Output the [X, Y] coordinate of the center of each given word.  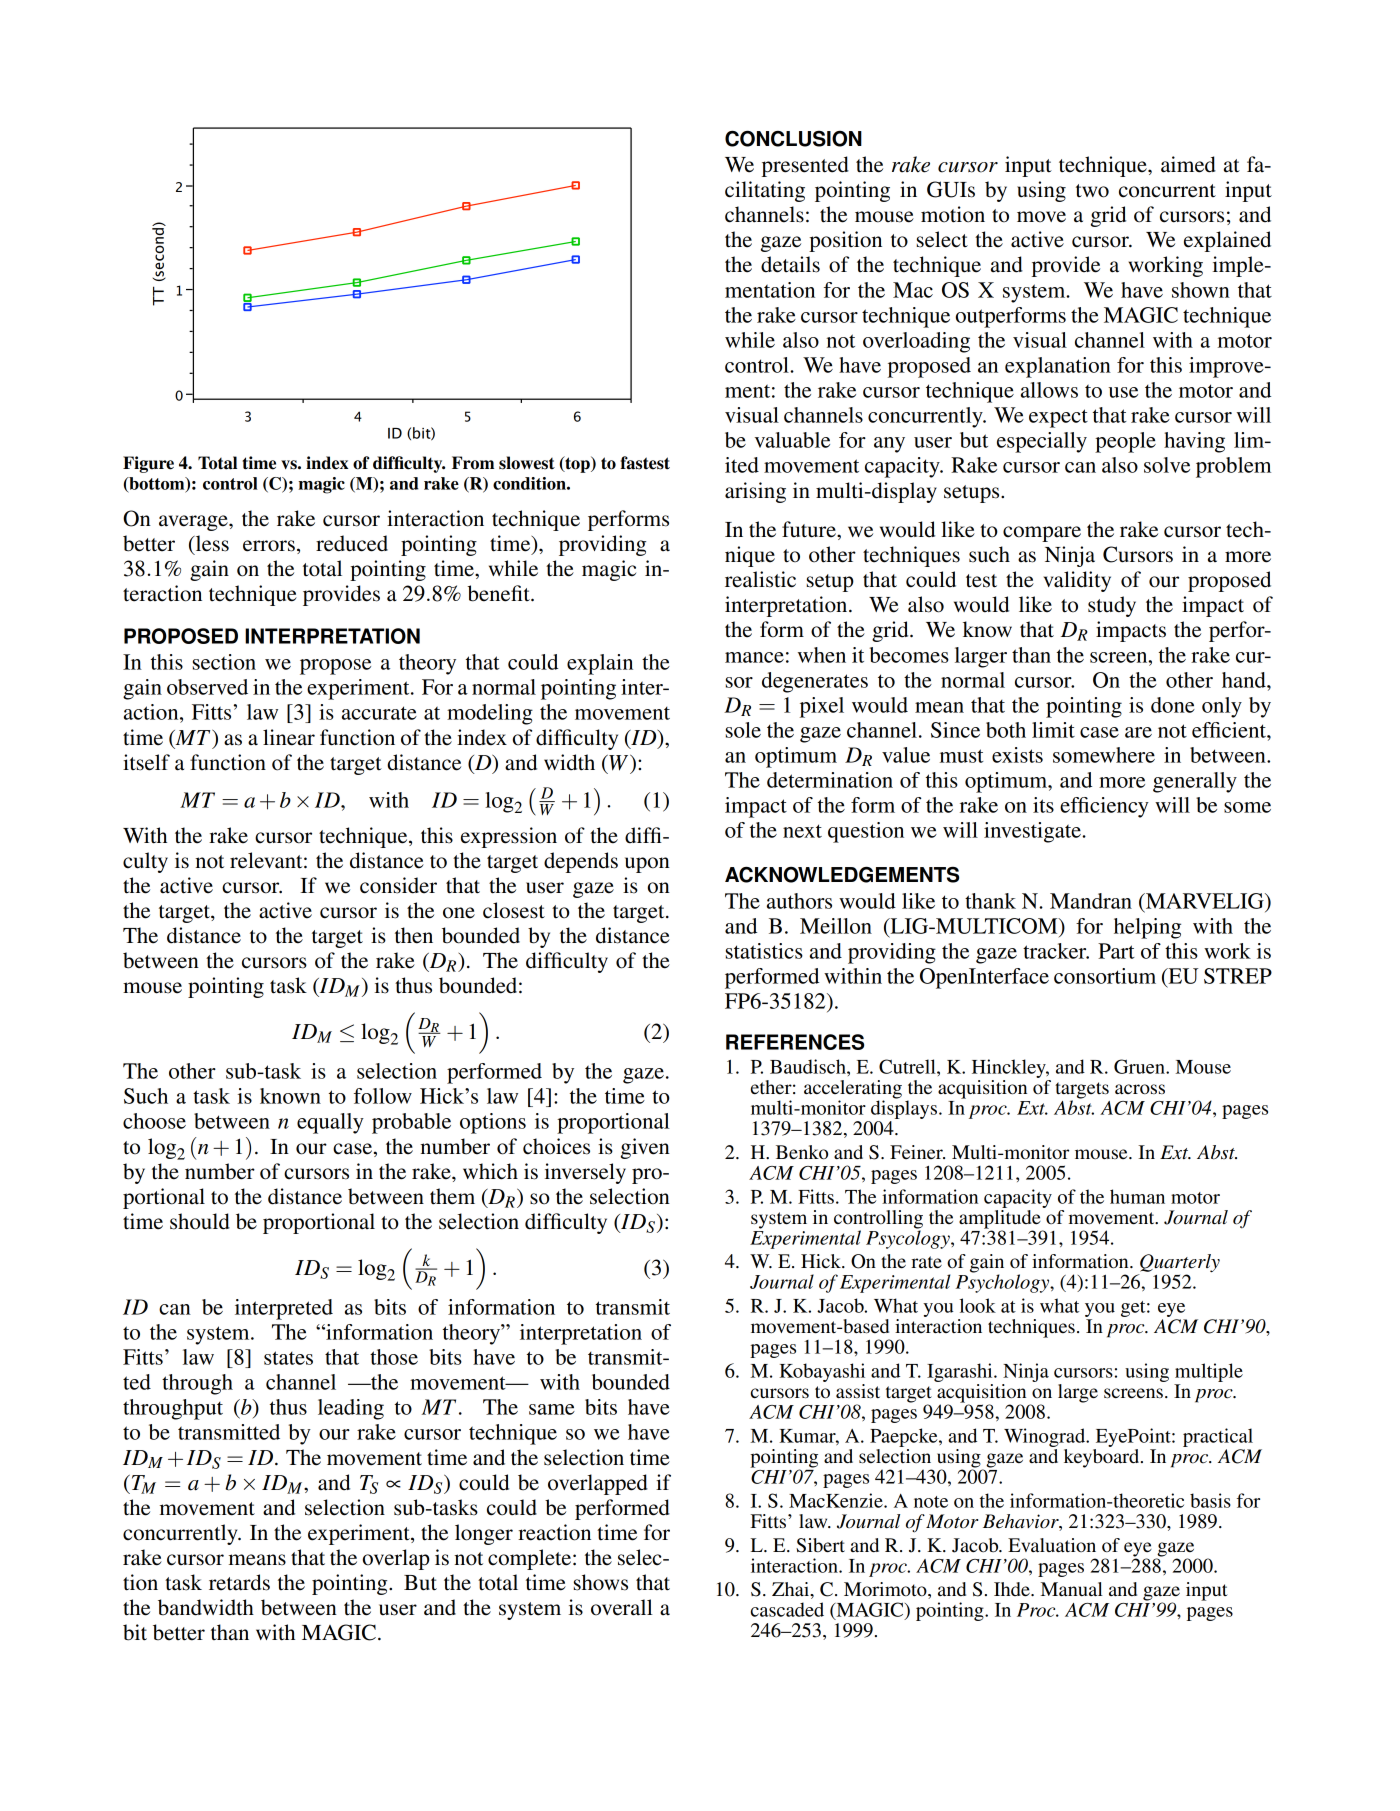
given [645, 1148]
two [1092, 191]
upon [647, 865]
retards [239, 1582]
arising [755, 492]
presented [805, 166]
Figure [148, 464]
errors [269, 546]
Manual [1072, 1589]
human [1137, 1196]
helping [1147, 928]
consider [398, 885]
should [200, 1221]
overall [622, 1607]
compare [1042, 534]
